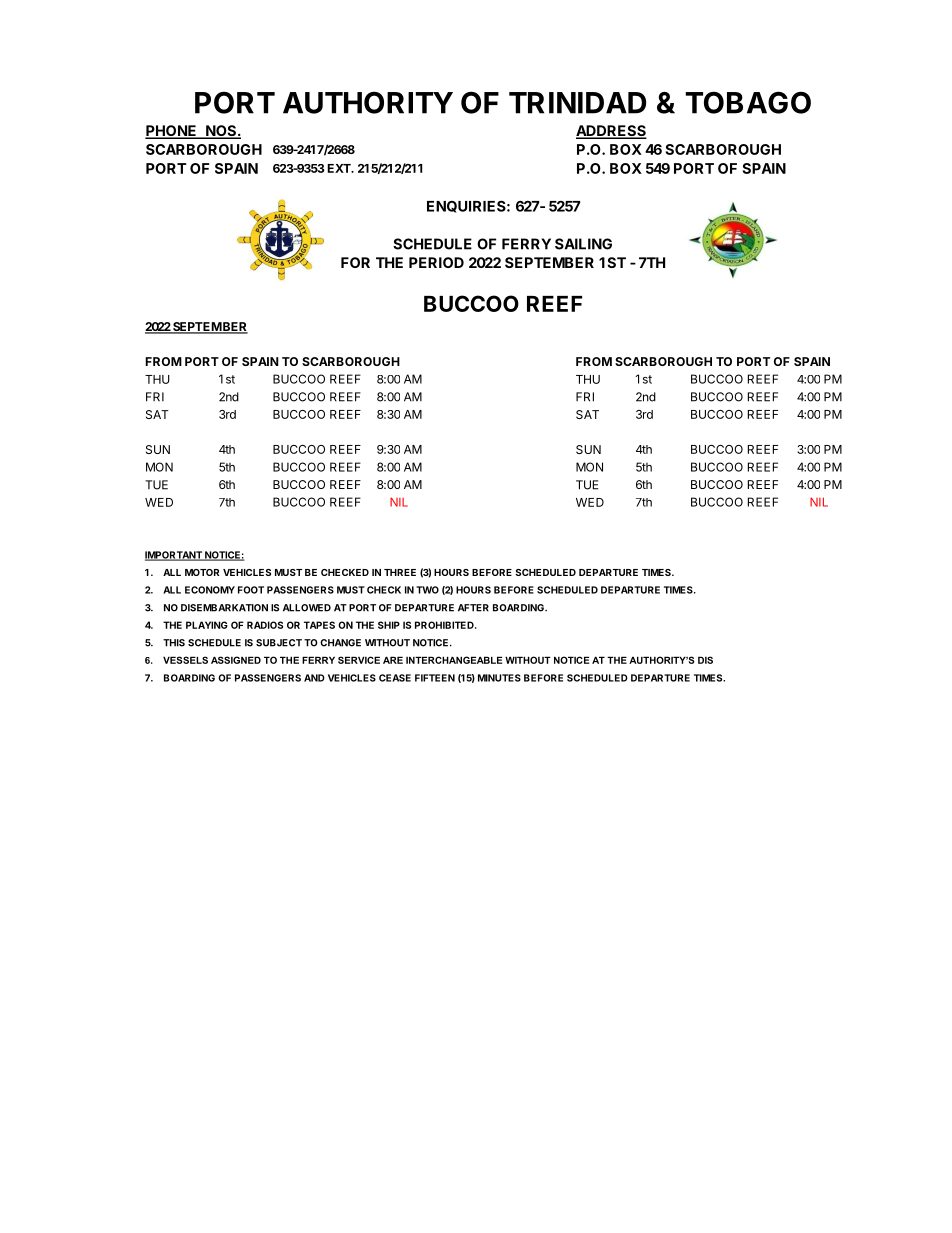 This screenshot has height=1233, width=952. I want to click on MINUTES, so click(499, 678).
